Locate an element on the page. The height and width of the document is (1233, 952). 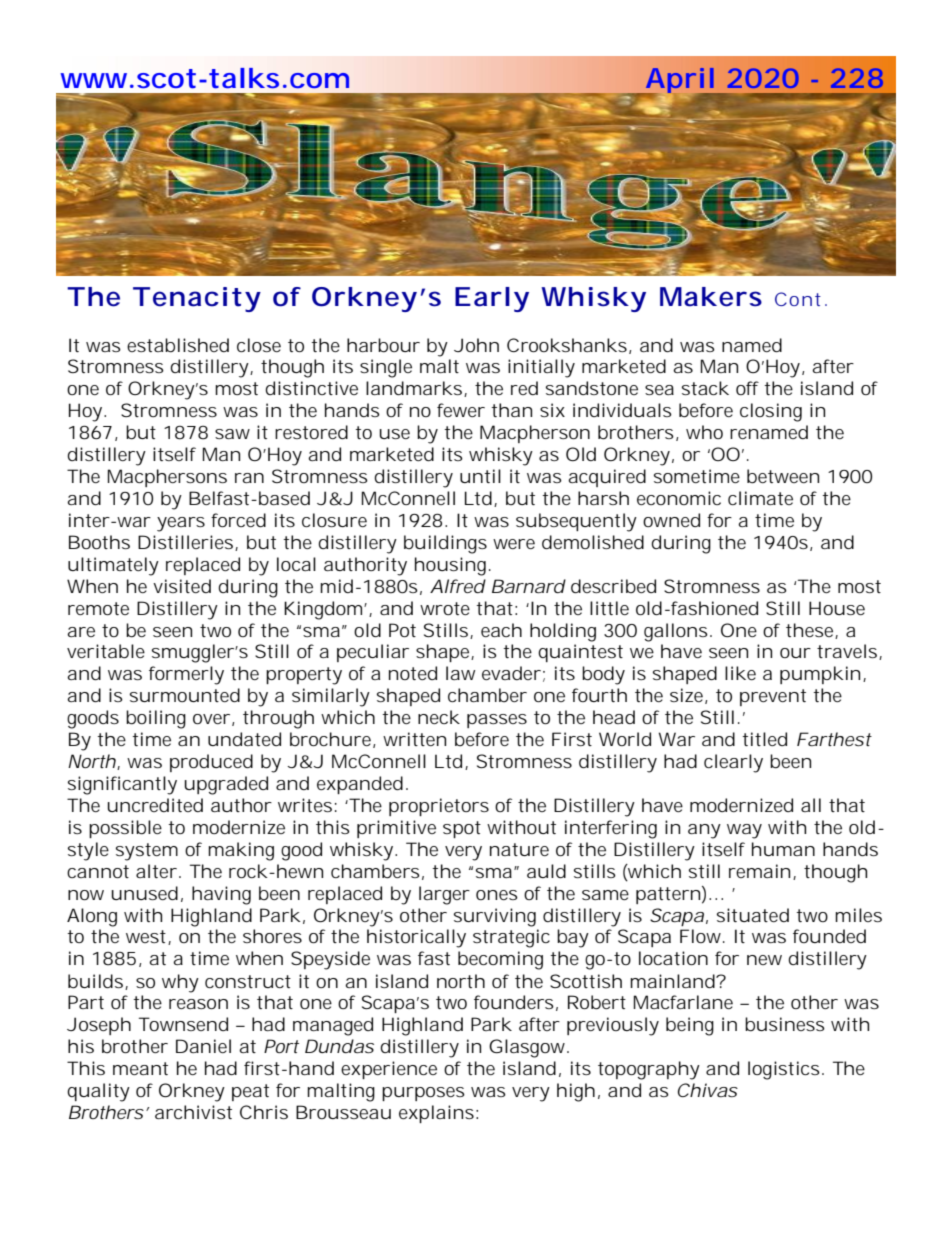
Tenacity is located at coordinates (197, 299).
